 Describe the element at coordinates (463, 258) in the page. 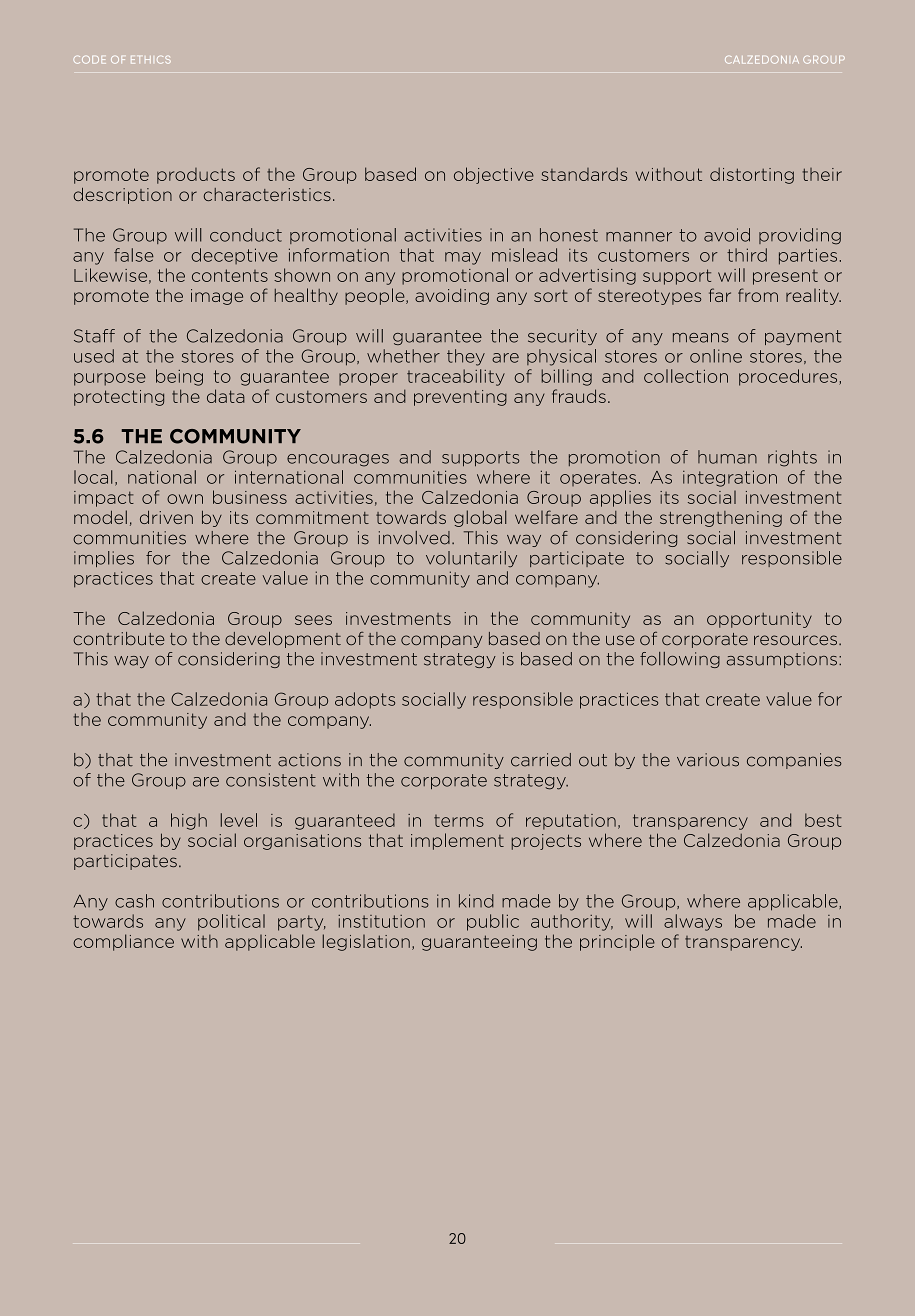

I see `may` at that location.
